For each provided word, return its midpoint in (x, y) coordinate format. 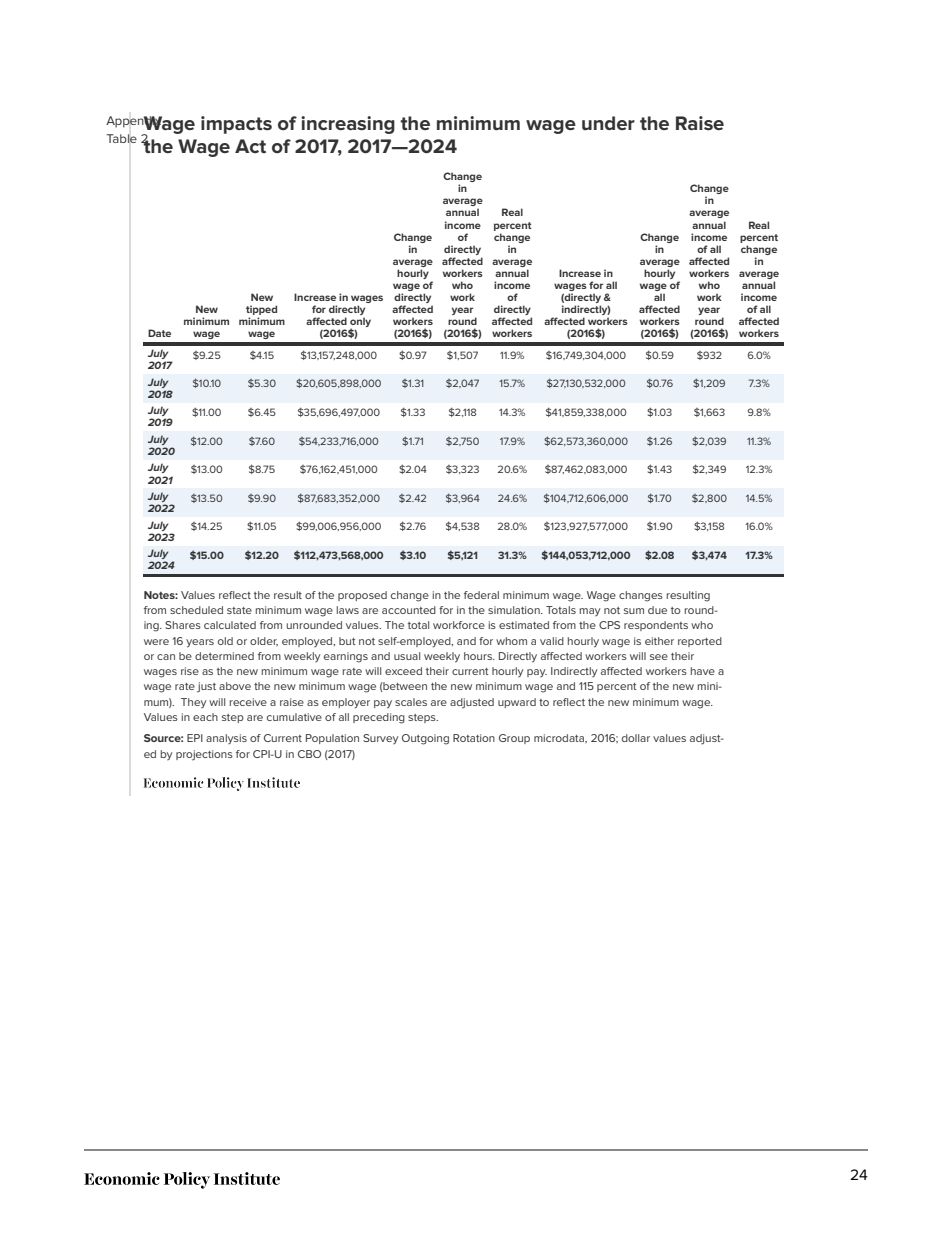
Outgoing (425, 739)
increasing (348, 125)
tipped (261, 311)
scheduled (196, 610)
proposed (362, 596)
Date (159, 333)
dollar (636, 738)
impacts (236, 125)
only (360, 323)
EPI (195, 738)
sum (634, 611)
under (608, 123)
